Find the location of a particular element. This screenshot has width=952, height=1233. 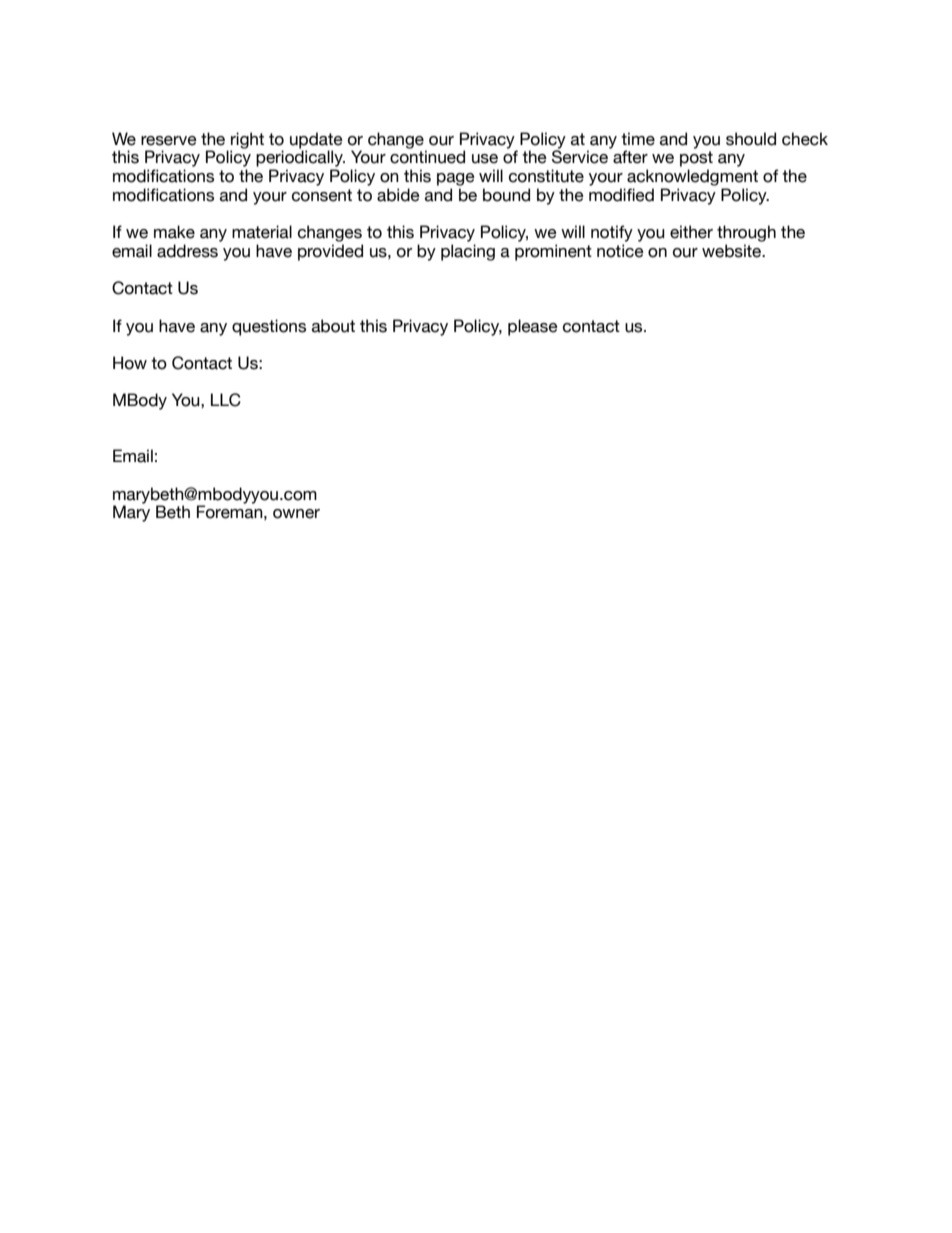

placing is located at coordinates (468, 252).
